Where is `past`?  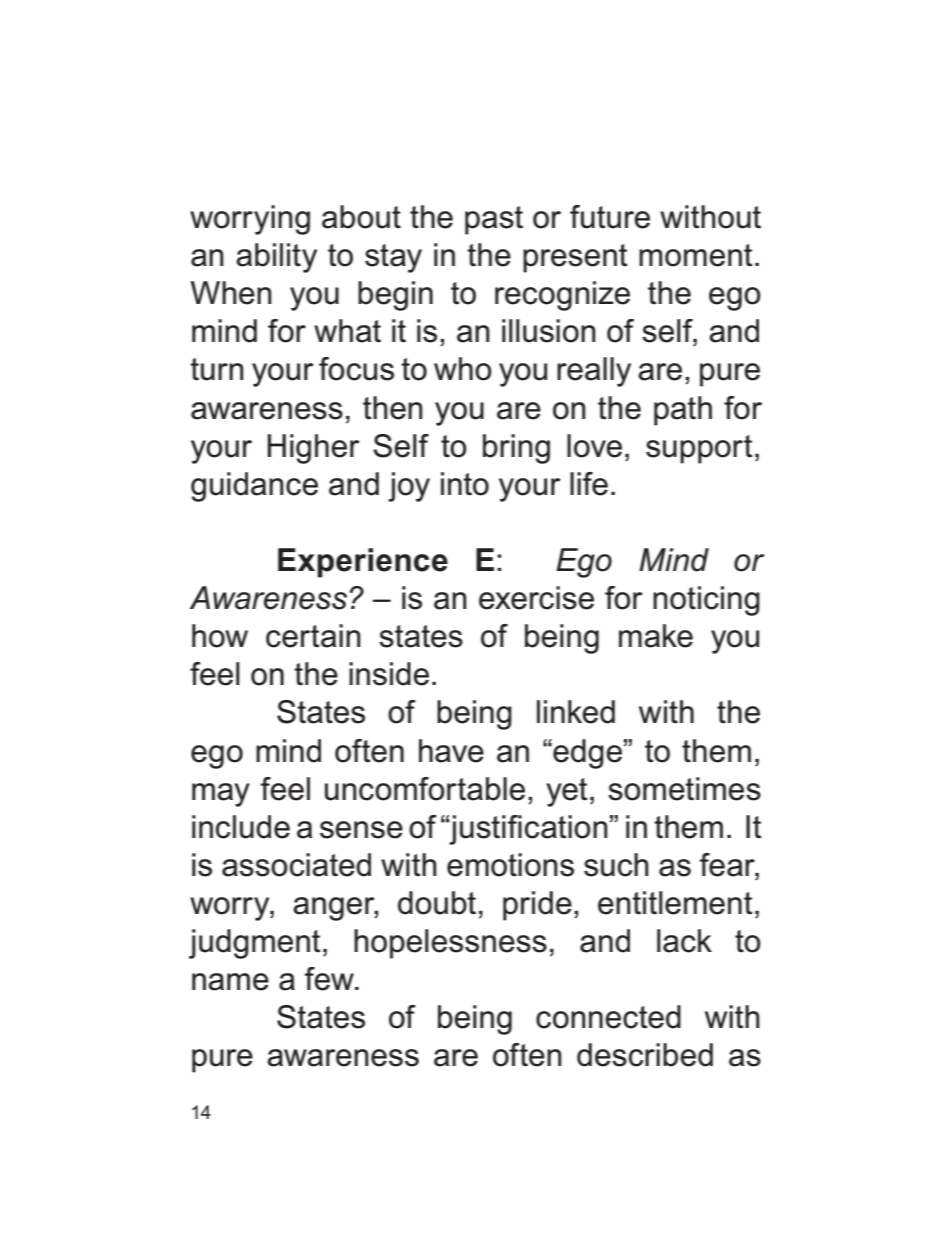
past is located at coordinates (494, 220).
